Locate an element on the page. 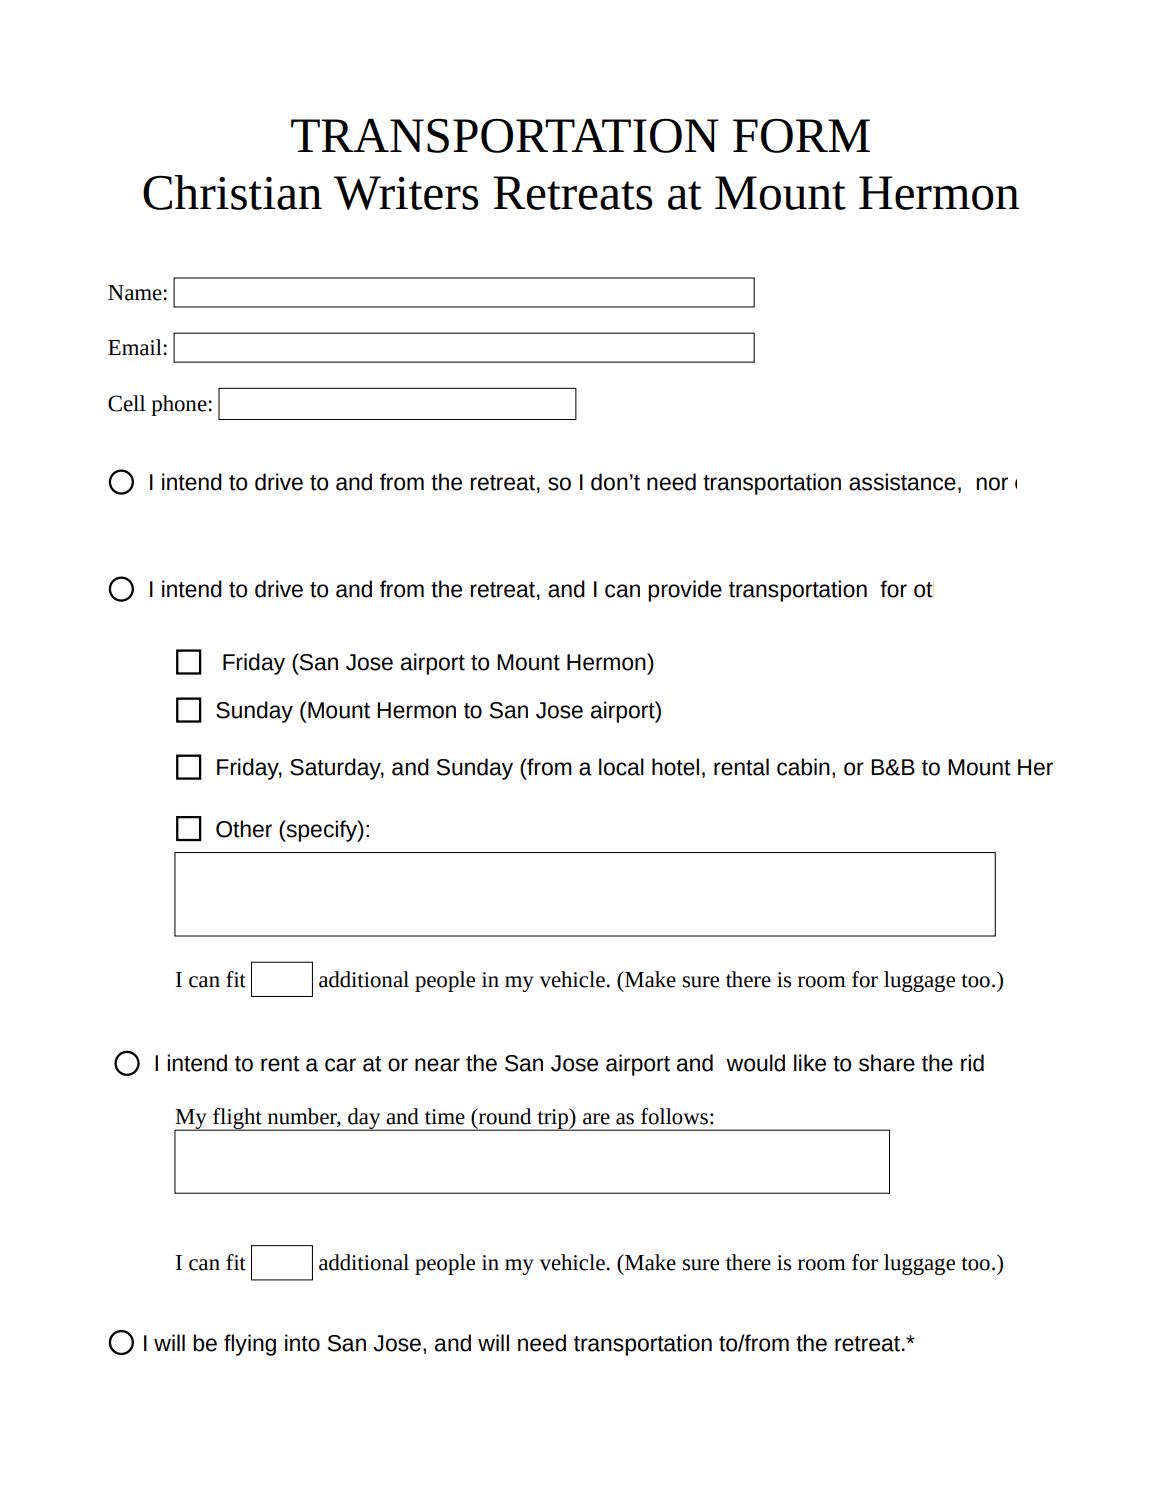 The height and width of the page is (1504, 1162). flying is located at coordinates (250, 1345).
